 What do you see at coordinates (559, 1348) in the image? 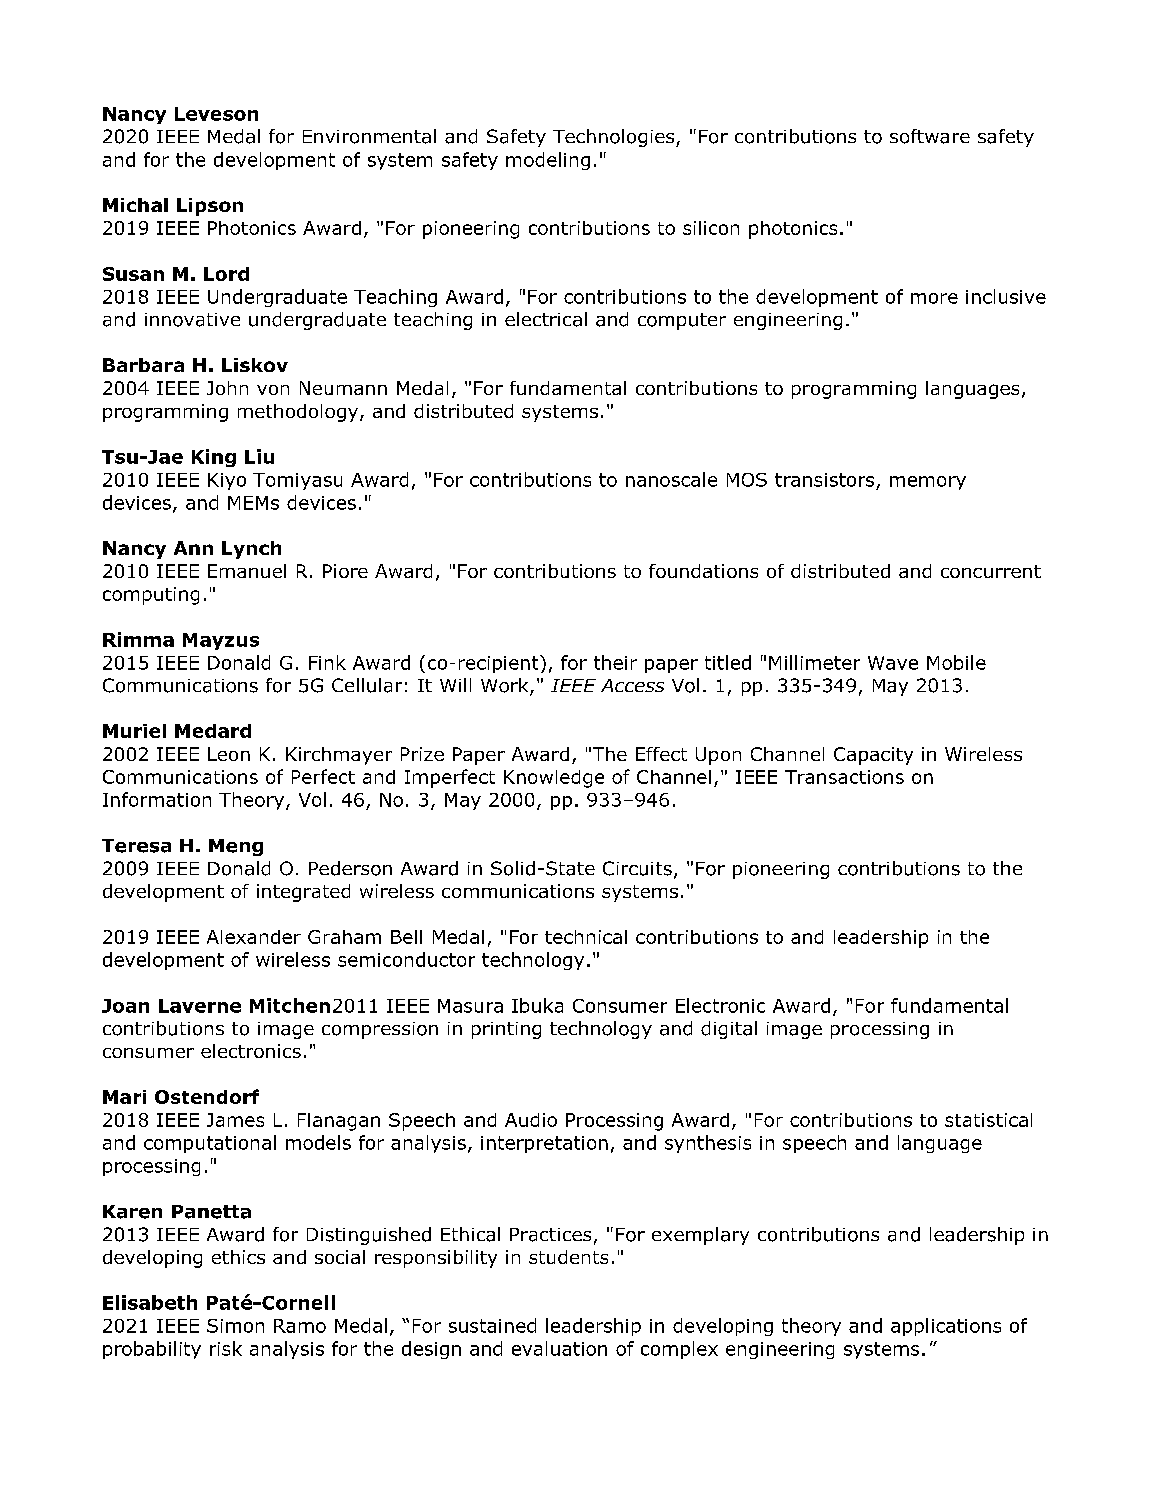
I see `evaluation` at bounding box center [559, 1348].
